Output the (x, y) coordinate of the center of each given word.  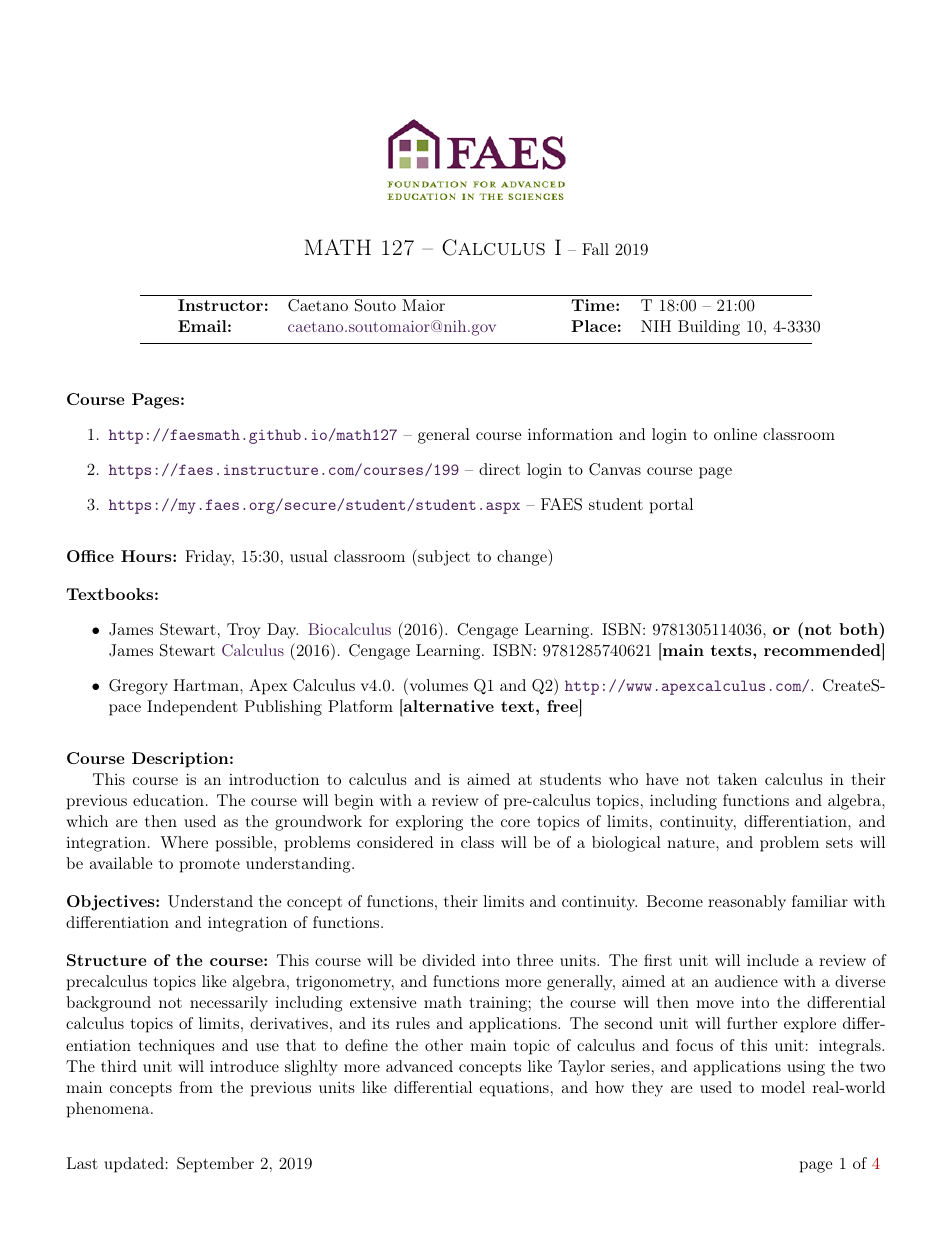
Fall (595, 249)
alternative (448, 705)
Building (709, 328)
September (215, 1165)
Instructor (220, 305)
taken (737, 779)
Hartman (207, 685)
